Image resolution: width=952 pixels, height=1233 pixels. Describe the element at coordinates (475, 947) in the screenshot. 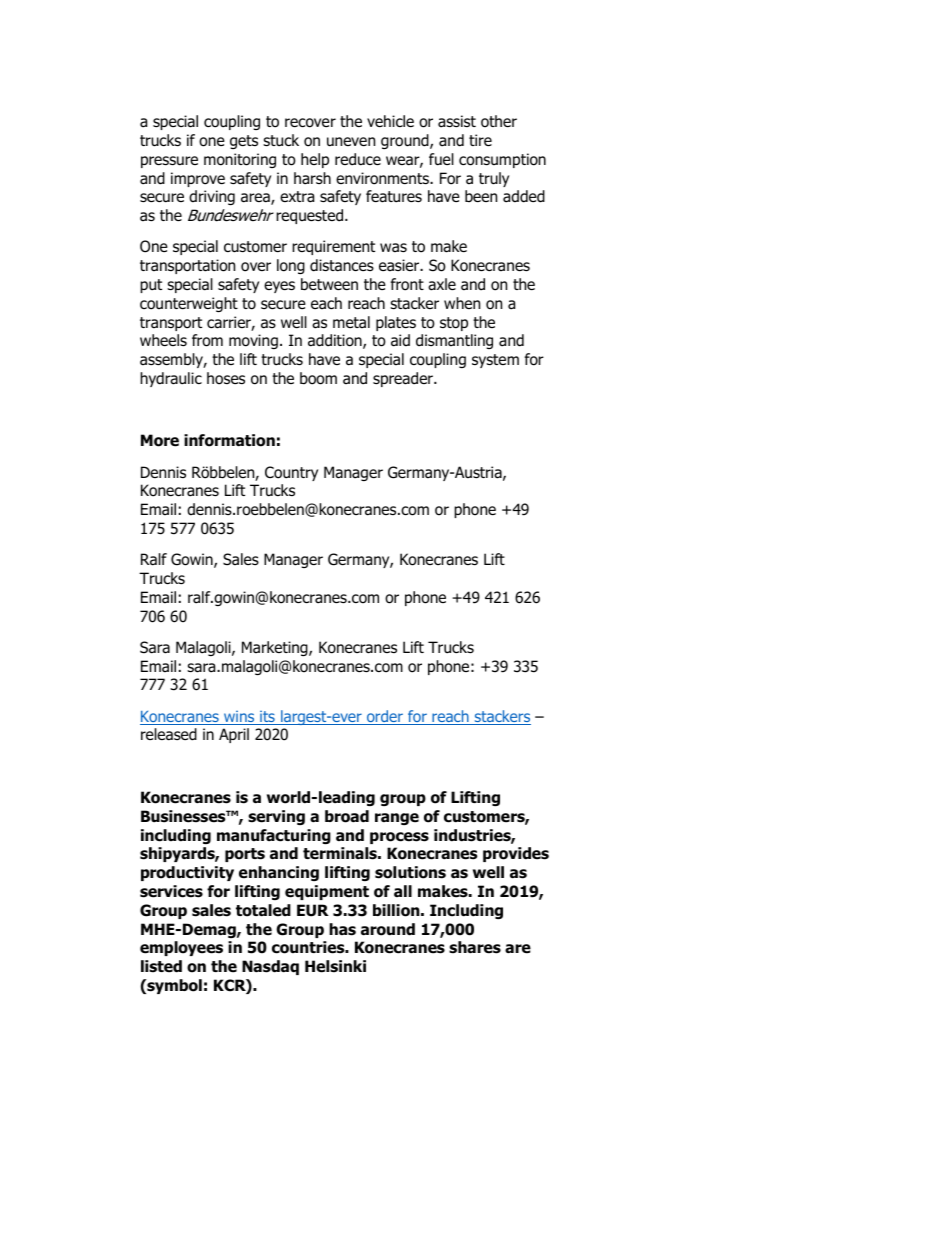

I see `shares` at that location.
